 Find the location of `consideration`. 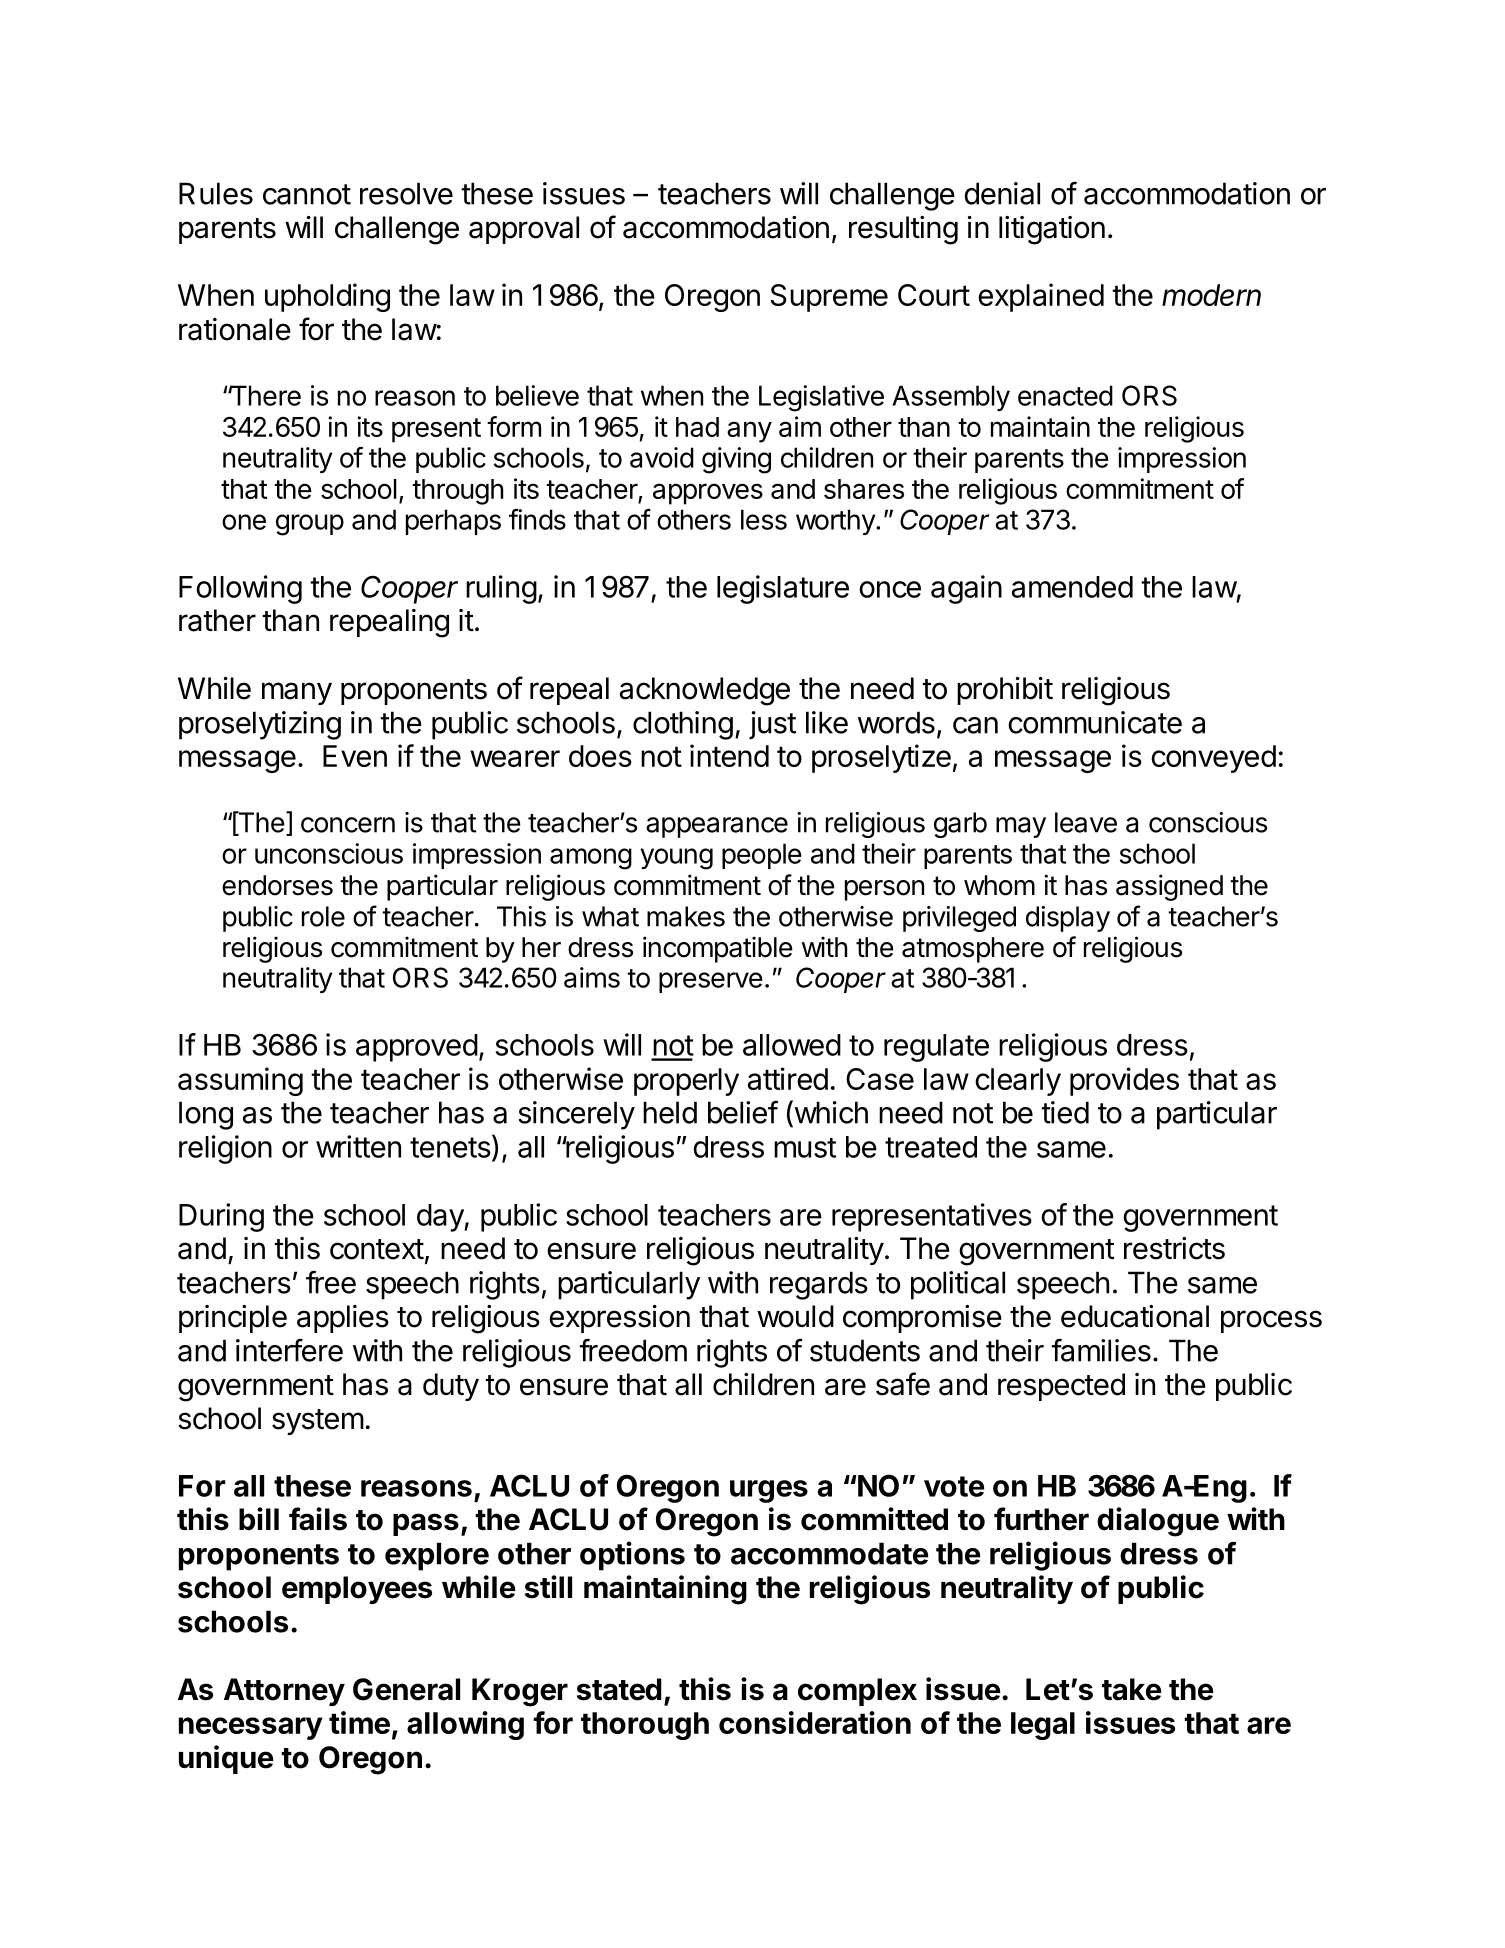

consideration is located at coordinates (815, 1722).
